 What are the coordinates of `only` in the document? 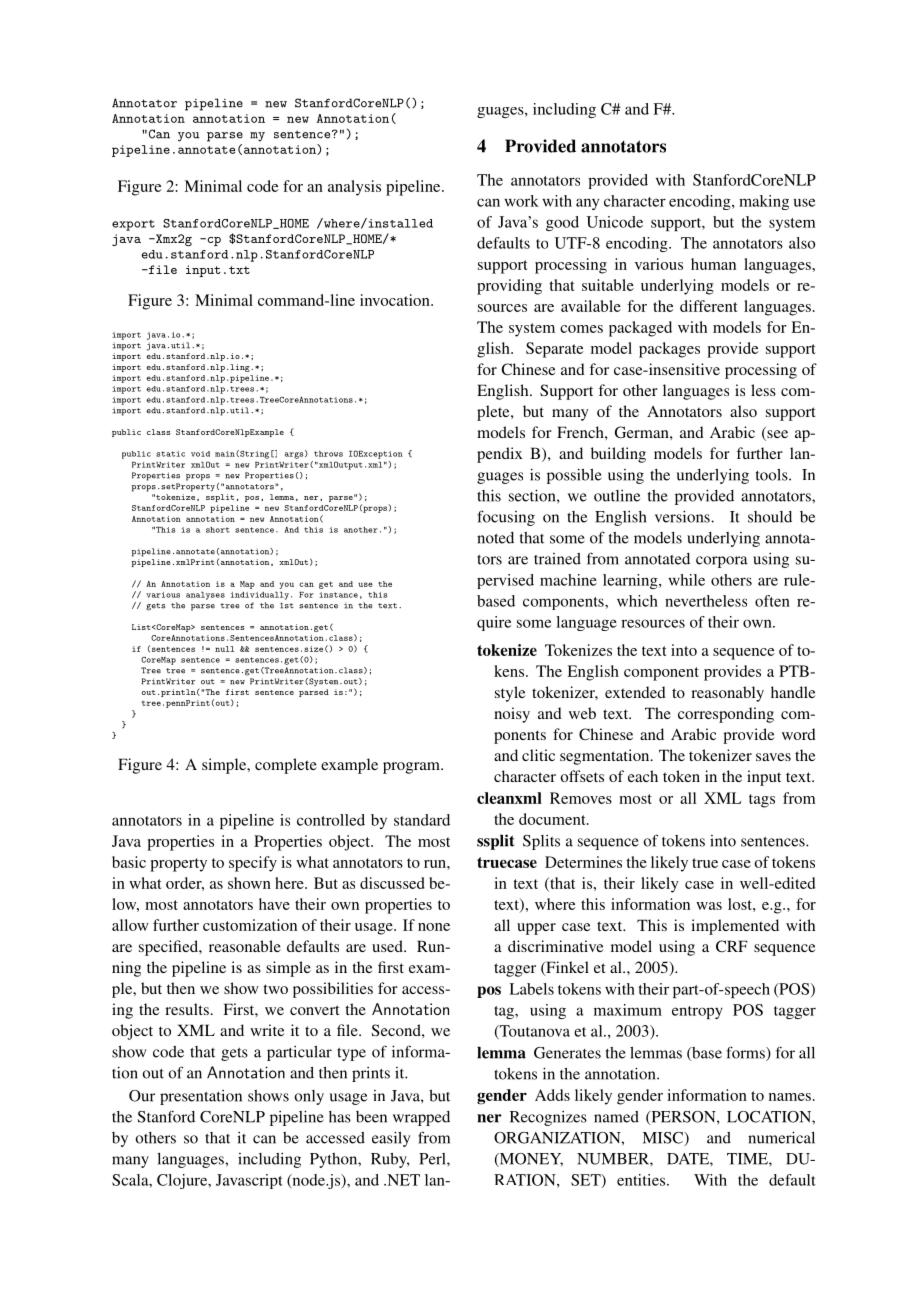 It's located at (309, 1097).
